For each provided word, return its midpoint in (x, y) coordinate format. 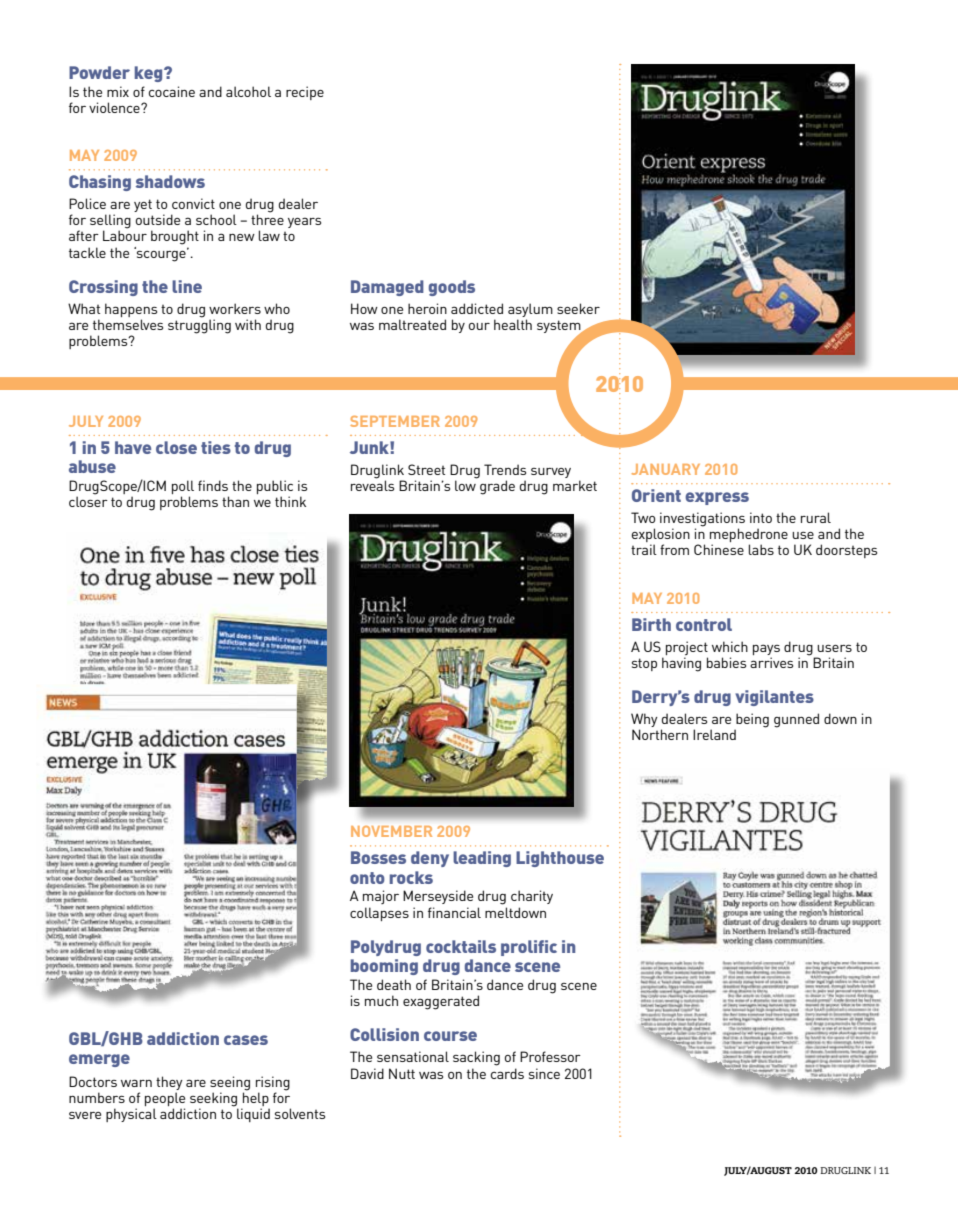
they (169, 1083)
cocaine (171, 91)
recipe (305, 93)
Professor (550, 1056)
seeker (578, 308)
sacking (476, 1058)
